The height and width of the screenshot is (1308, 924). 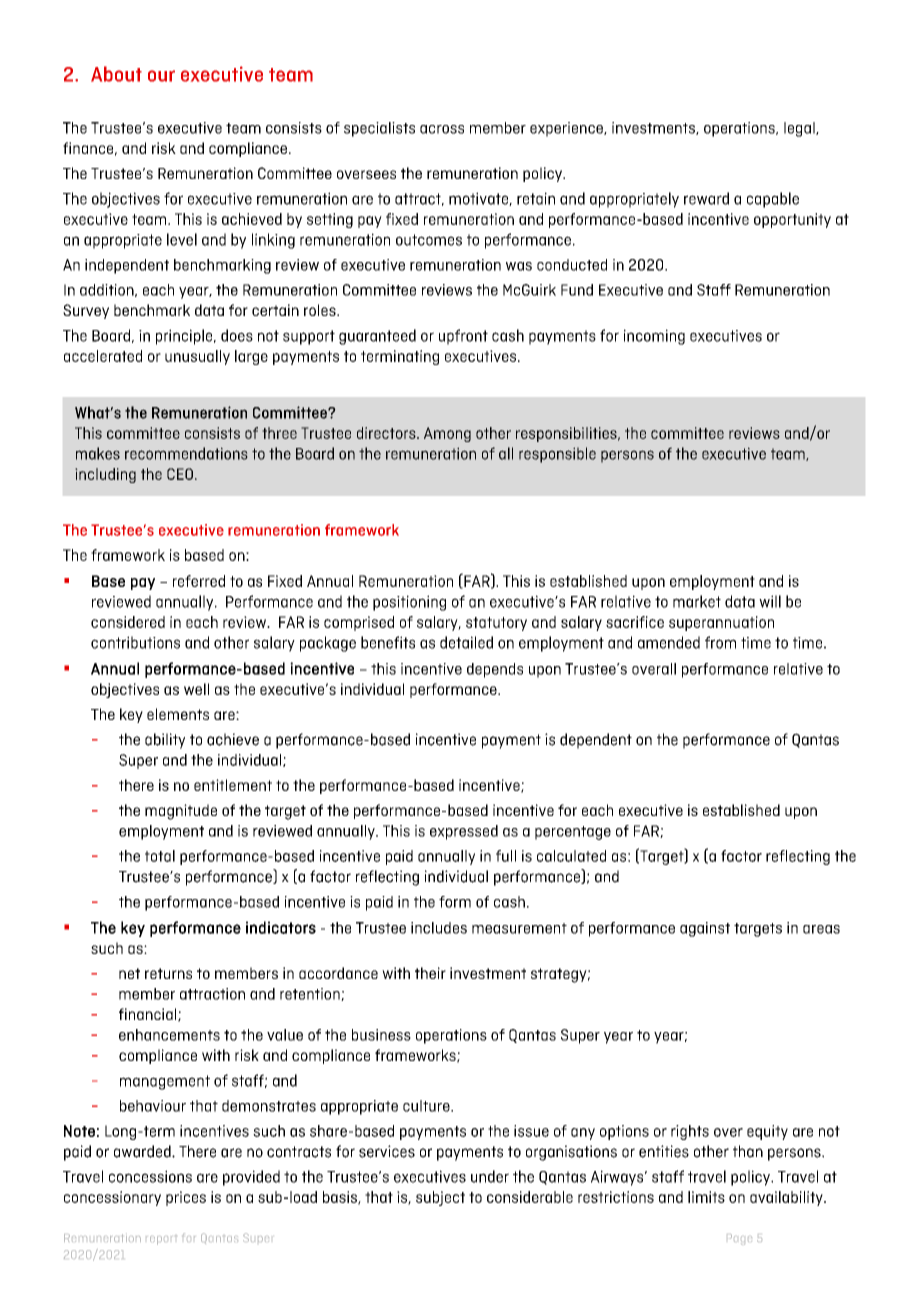 What do you see at coordinates (116, 74) in the screenshot?
I see `About` at bounding box center [116, 74].
